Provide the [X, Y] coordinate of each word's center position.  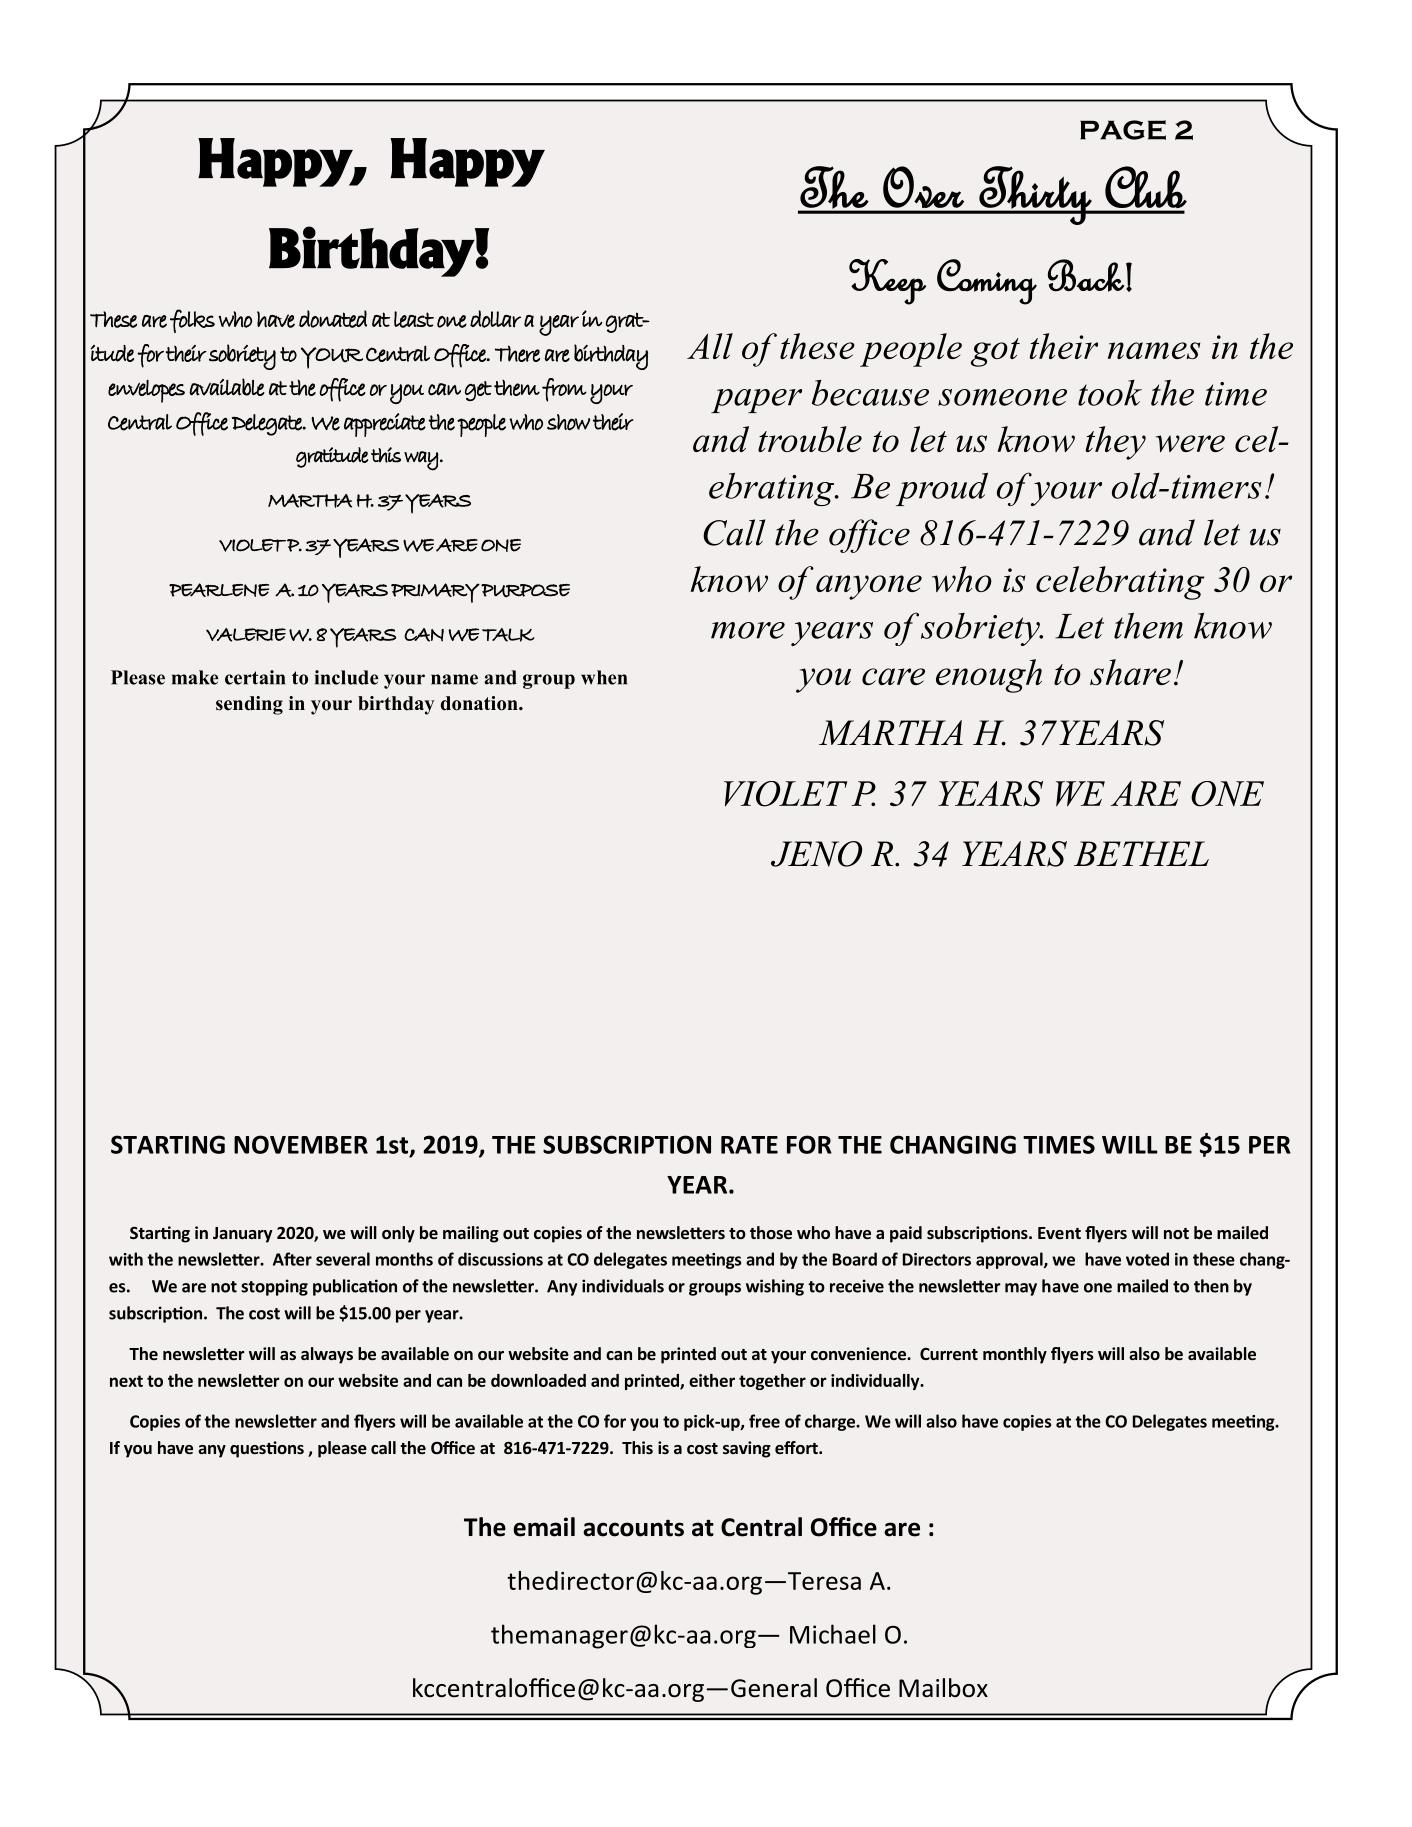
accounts [633, 1528]
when [604, 677]
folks [192, 321]
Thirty [1035, 195]
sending [249, 705]
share [1130, 672]
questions [267, 1449]
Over [923, 187]
